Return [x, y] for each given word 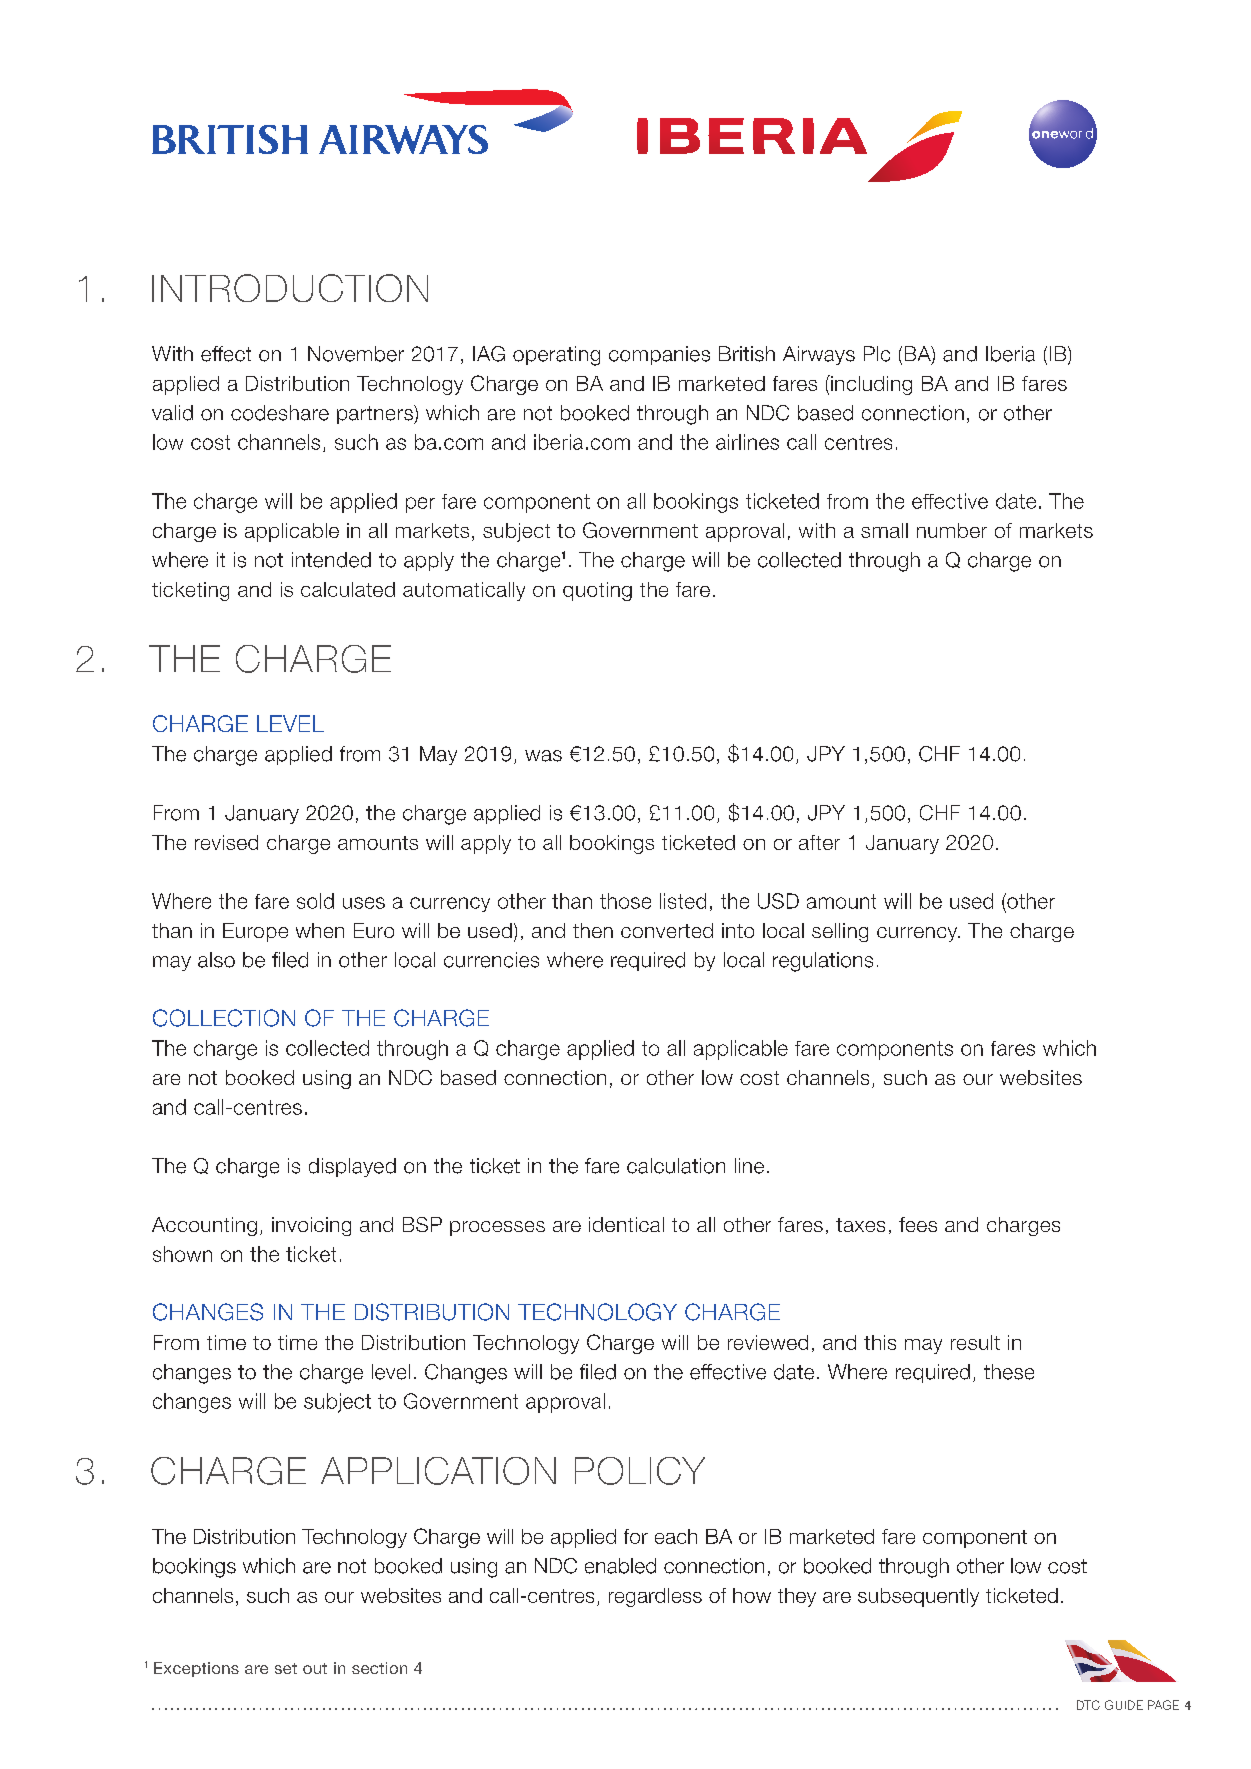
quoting [597, 591]
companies [659, 355]
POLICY [640, 1471]
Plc [877, 354]
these [1009, 1372]
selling [840, 932]
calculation [676, 1166]
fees [918, 1224]
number [952, 530]
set [286, 1668]
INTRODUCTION [290, 288]
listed [683, 901]
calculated [348, 589]
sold [315, 901]
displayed [352, 1167]
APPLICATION [438, 1471]
